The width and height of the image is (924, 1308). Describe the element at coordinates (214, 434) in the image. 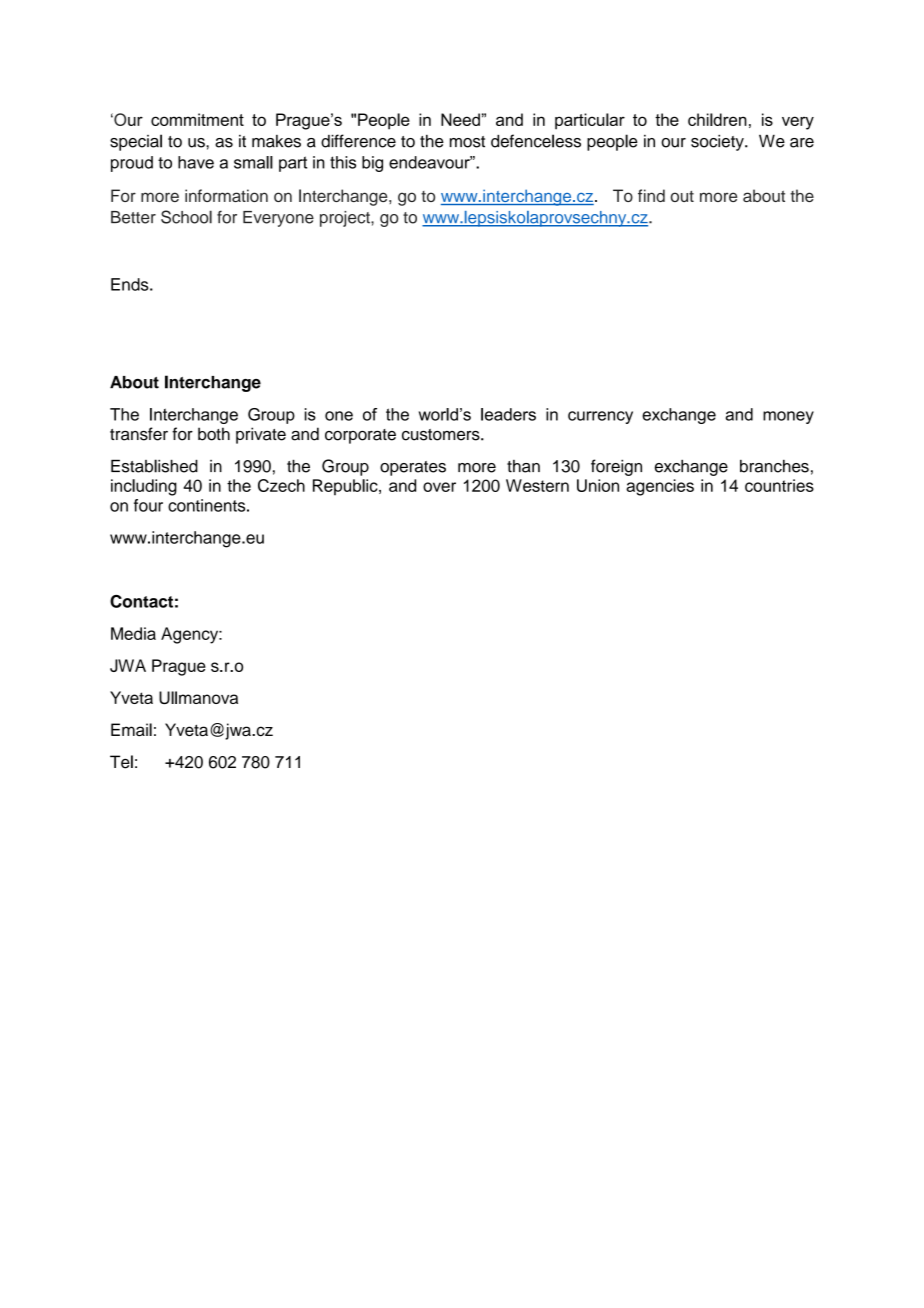

I see `both` at that location.
